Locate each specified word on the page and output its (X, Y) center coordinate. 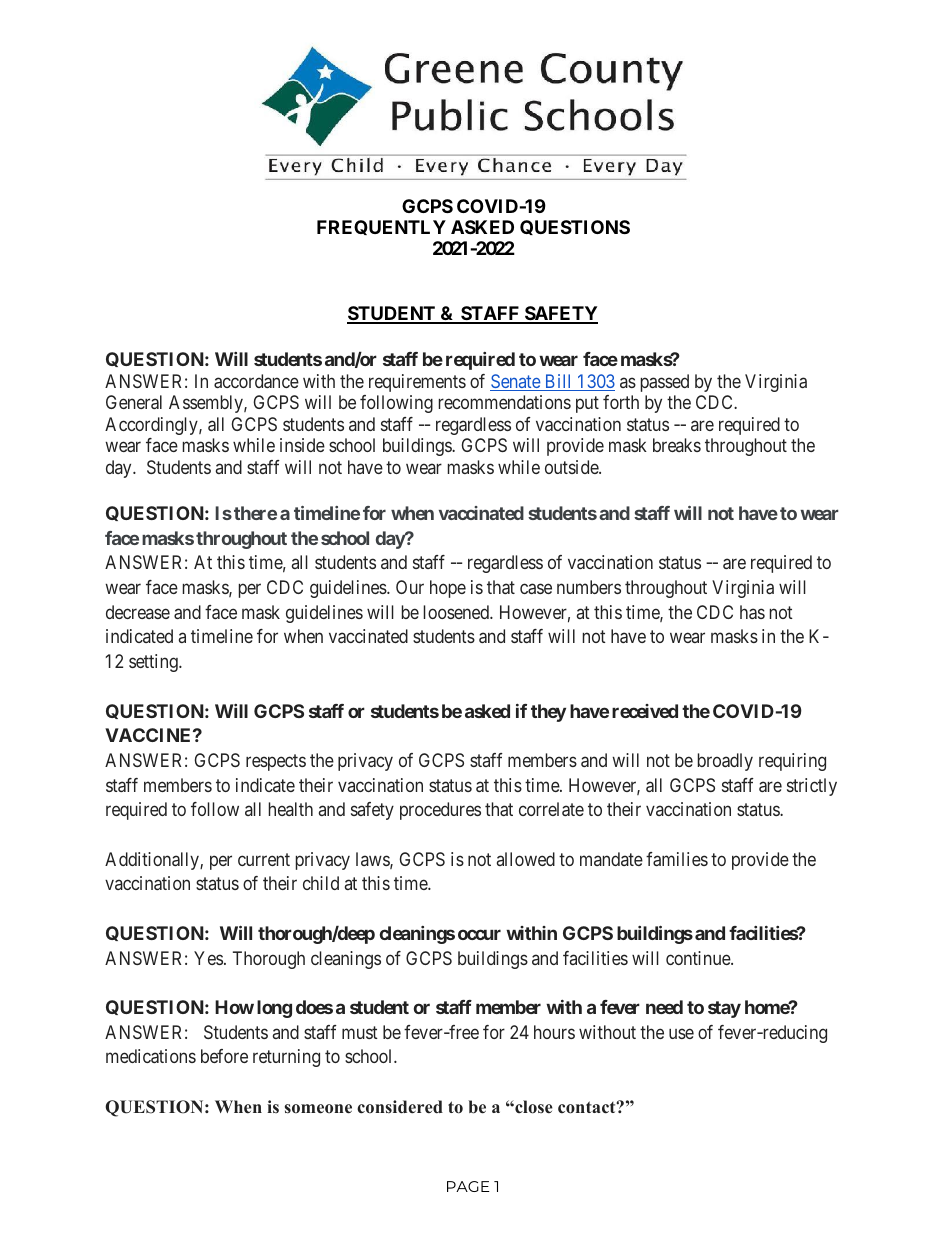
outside (572, 467)
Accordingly (152, 426)
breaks (677, 445)
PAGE (468, 1186)
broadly (725, 762)
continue (699, 958)
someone (318, 1109)
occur (479, 934)
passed (665, 383)
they (548, 713)
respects (276, 762)
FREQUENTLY (381, 227)
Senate (516, 382)
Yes (208, 958)
